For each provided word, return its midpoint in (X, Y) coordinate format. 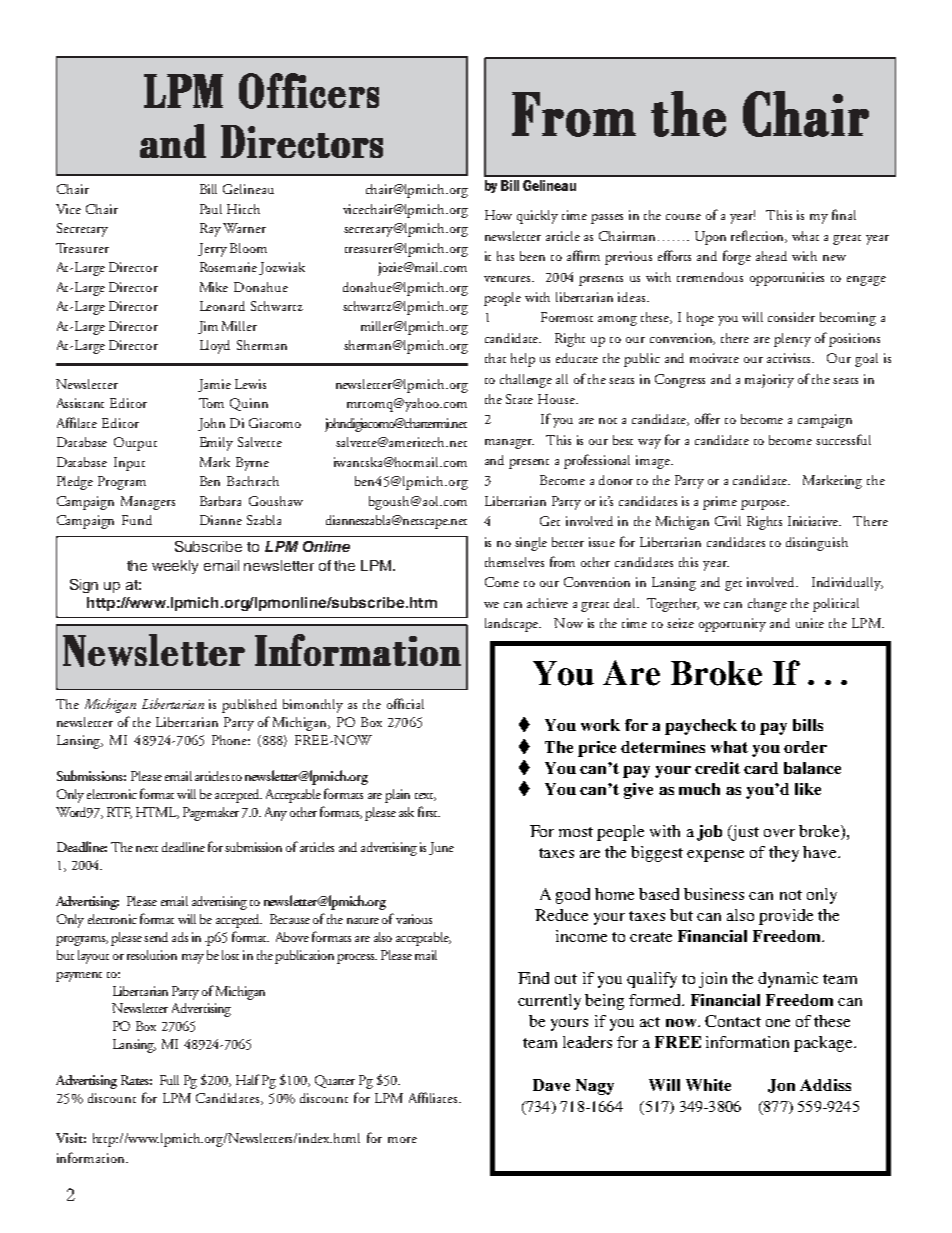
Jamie (214, 385)
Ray (210, 230)
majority (769, 381)
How (498, 215)
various (414, 919)
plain (397, 796)
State (519, 399)
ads (180, 937)
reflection (759, 236)
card (761, 768)
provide (786, 917)
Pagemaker (211, 814)
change (767, 605)
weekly (175, 567)
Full (169, 1080)
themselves (514, 562)
